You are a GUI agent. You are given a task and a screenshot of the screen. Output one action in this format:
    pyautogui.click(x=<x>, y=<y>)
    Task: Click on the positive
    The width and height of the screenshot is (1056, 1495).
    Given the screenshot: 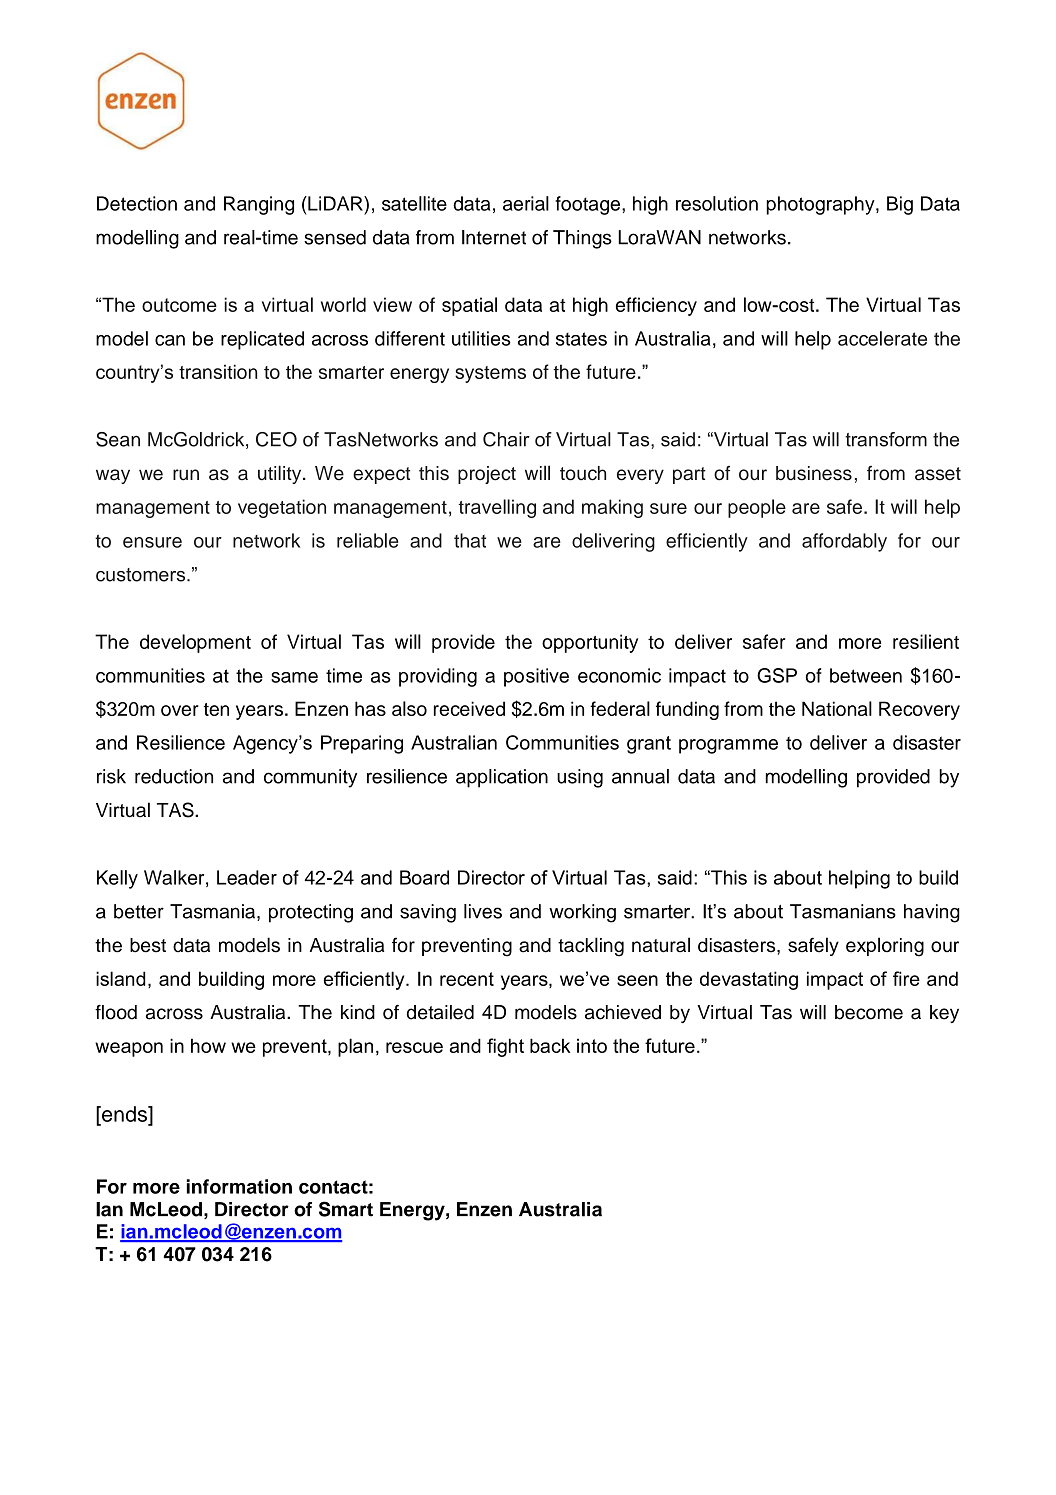 What is the action you would take?
    pyautogui.click(x=536, y=677)
